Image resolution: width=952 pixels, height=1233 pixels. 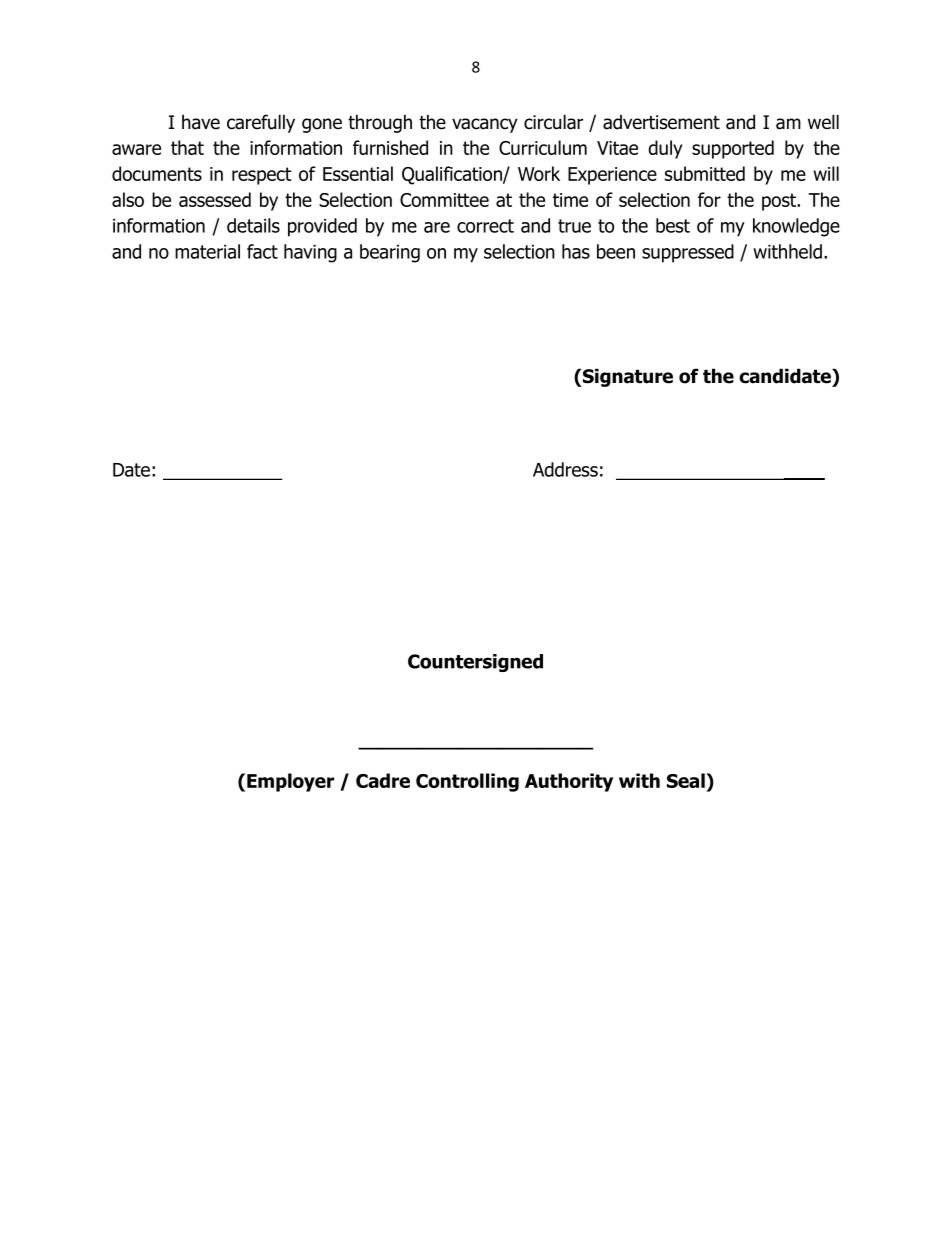 I want to click on Address, so click(x=565, y=469).
